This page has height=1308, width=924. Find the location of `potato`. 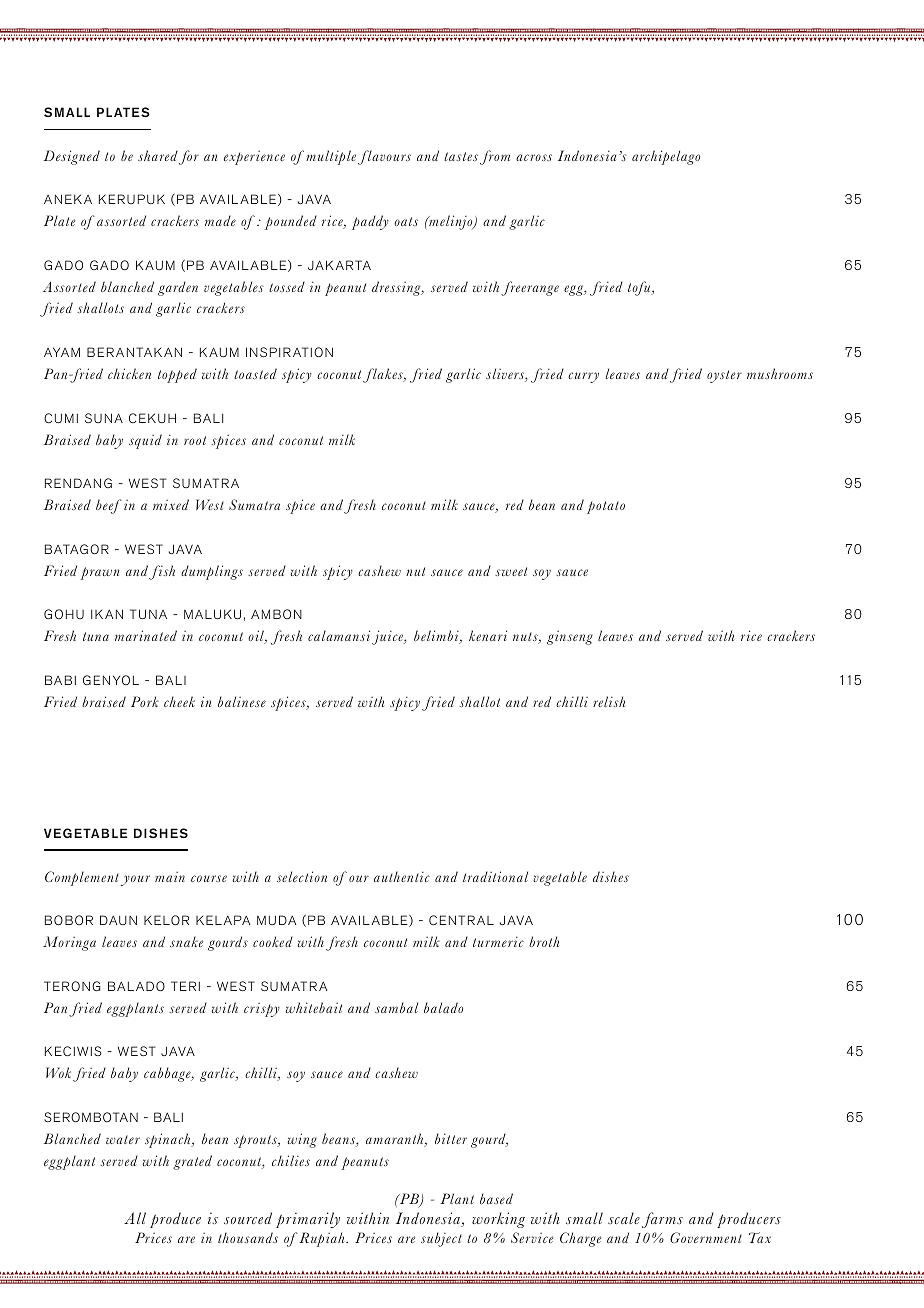

potato is located at coordinates (606, 507).
